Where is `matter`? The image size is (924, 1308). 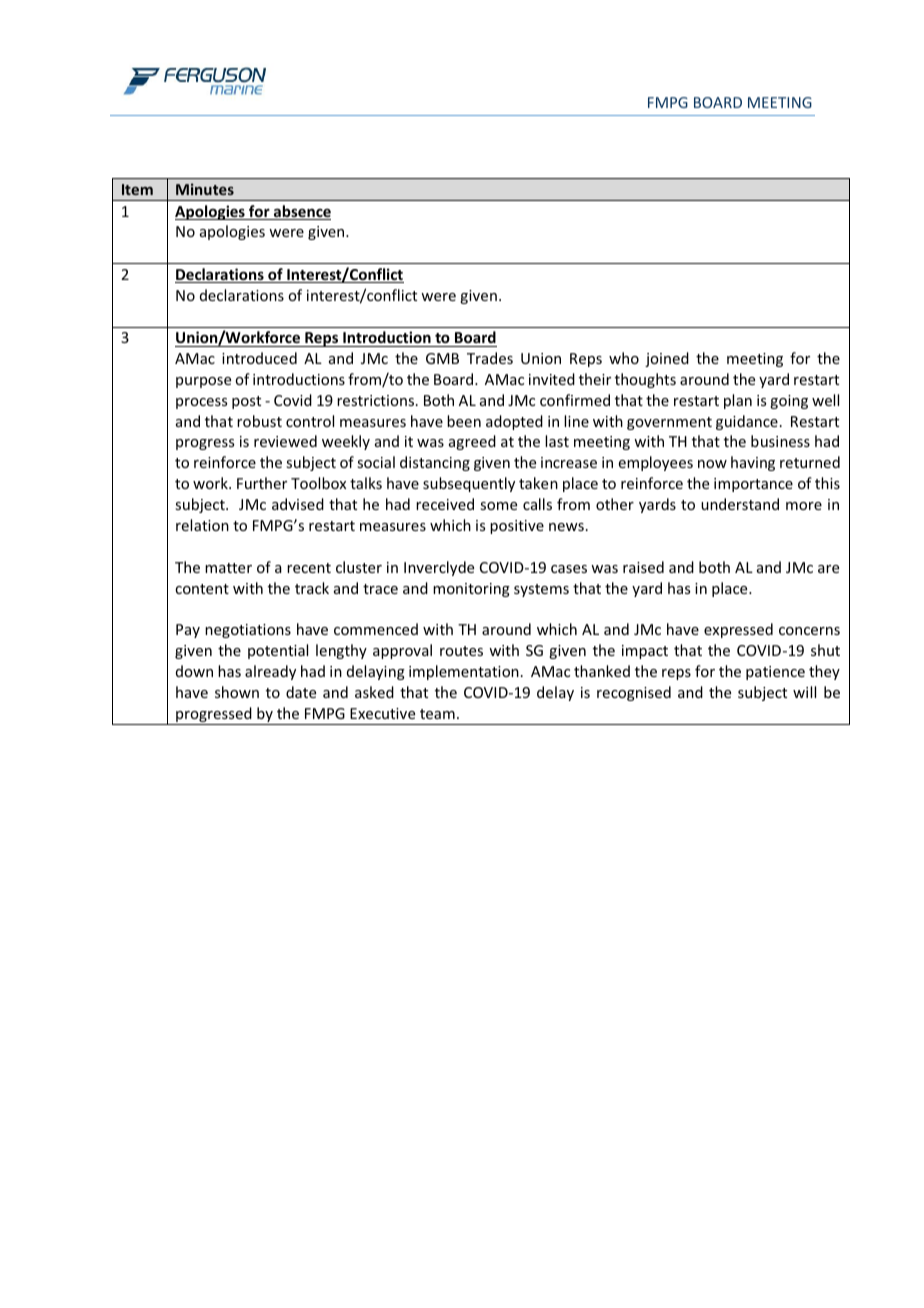
matter is located at coordinates (228, 568).
